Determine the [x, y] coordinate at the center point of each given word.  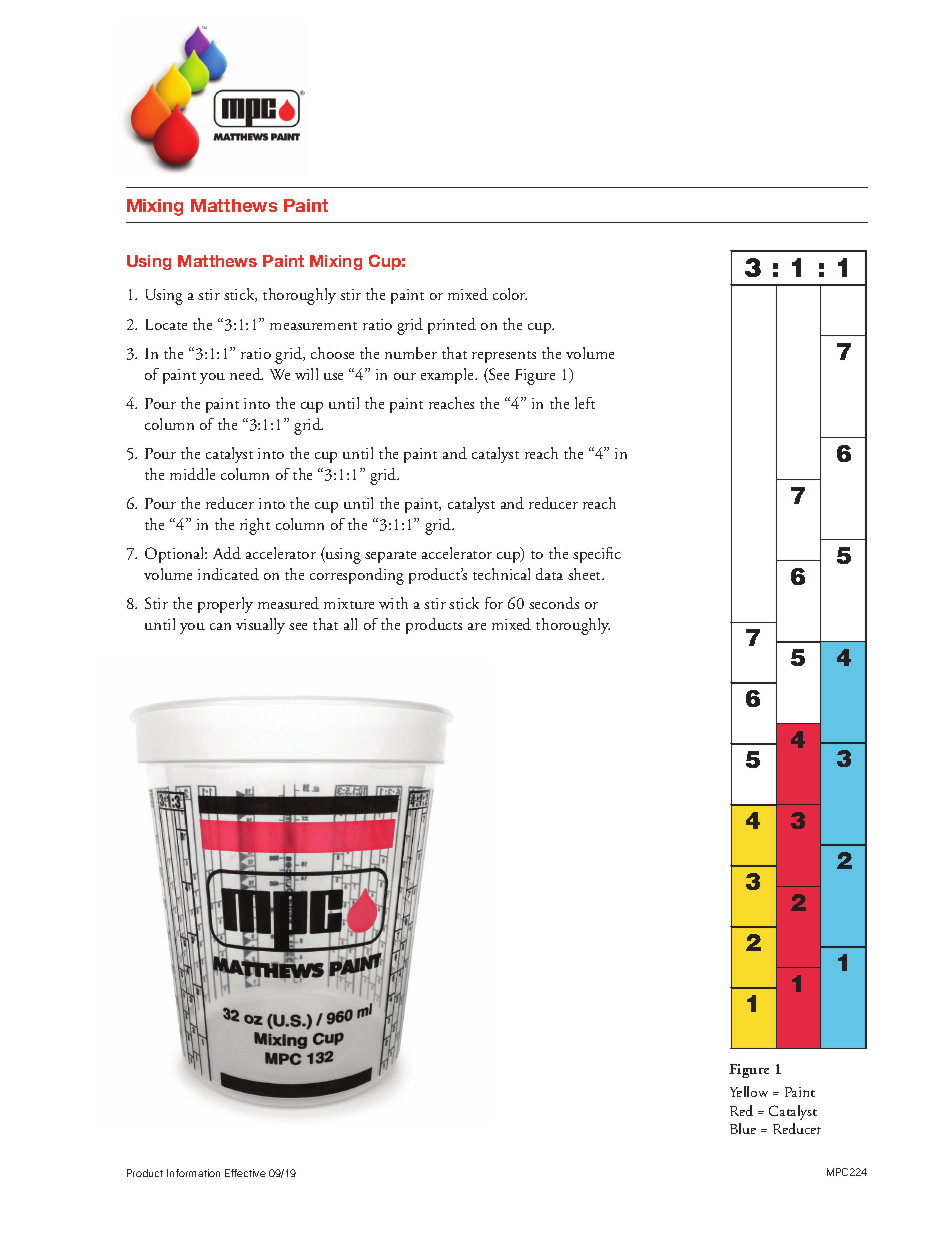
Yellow [749, 1091]
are [477, 626]
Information [193, 1173]
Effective [245, 1173]
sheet [586, 574]
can [220, 626]
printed [452, 326]
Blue [743, 1128]
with [393, 603]
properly [225, 605]
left [585, 403]
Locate [166, 324]
